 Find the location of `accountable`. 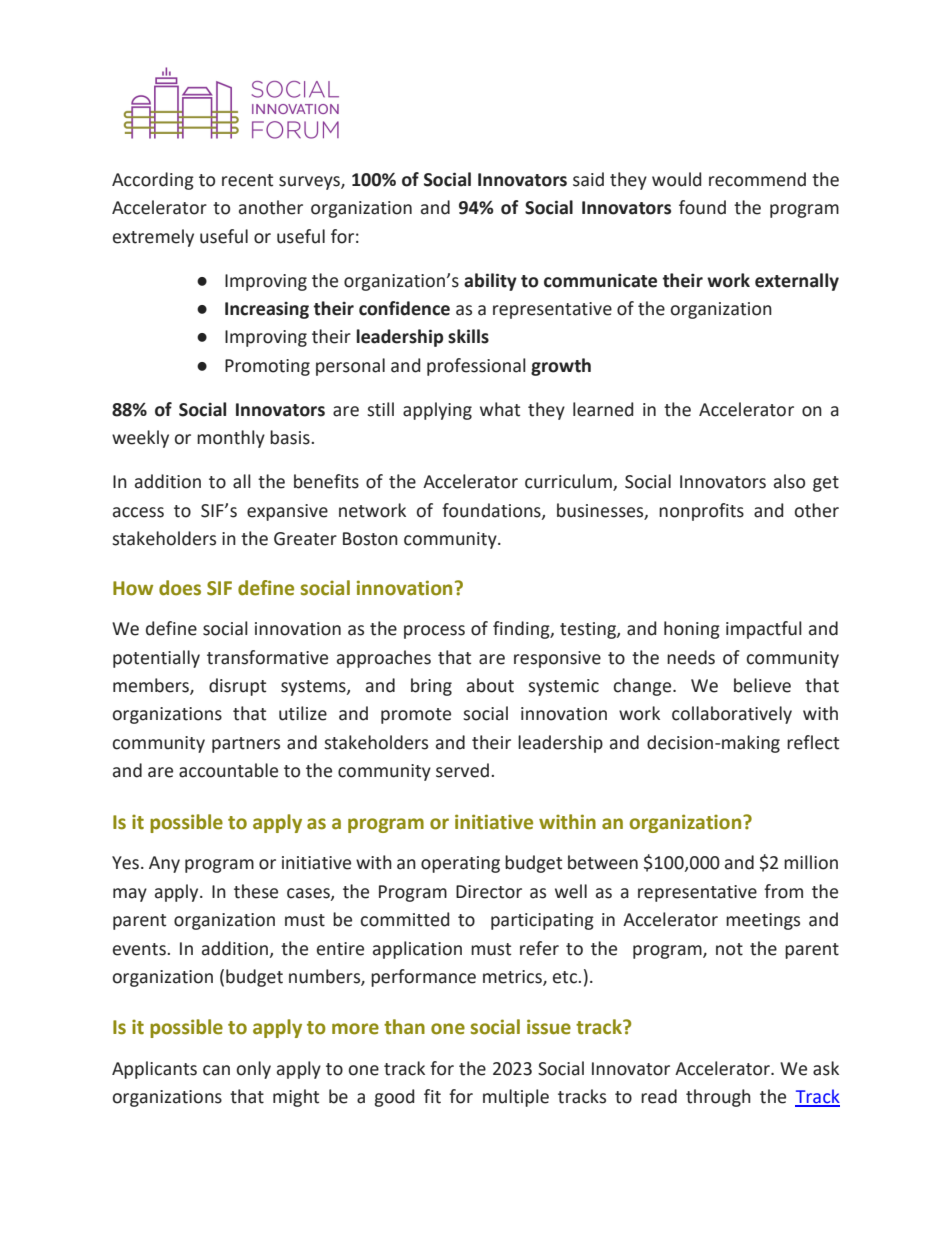

accountable is located at coordinates (228, 770).
